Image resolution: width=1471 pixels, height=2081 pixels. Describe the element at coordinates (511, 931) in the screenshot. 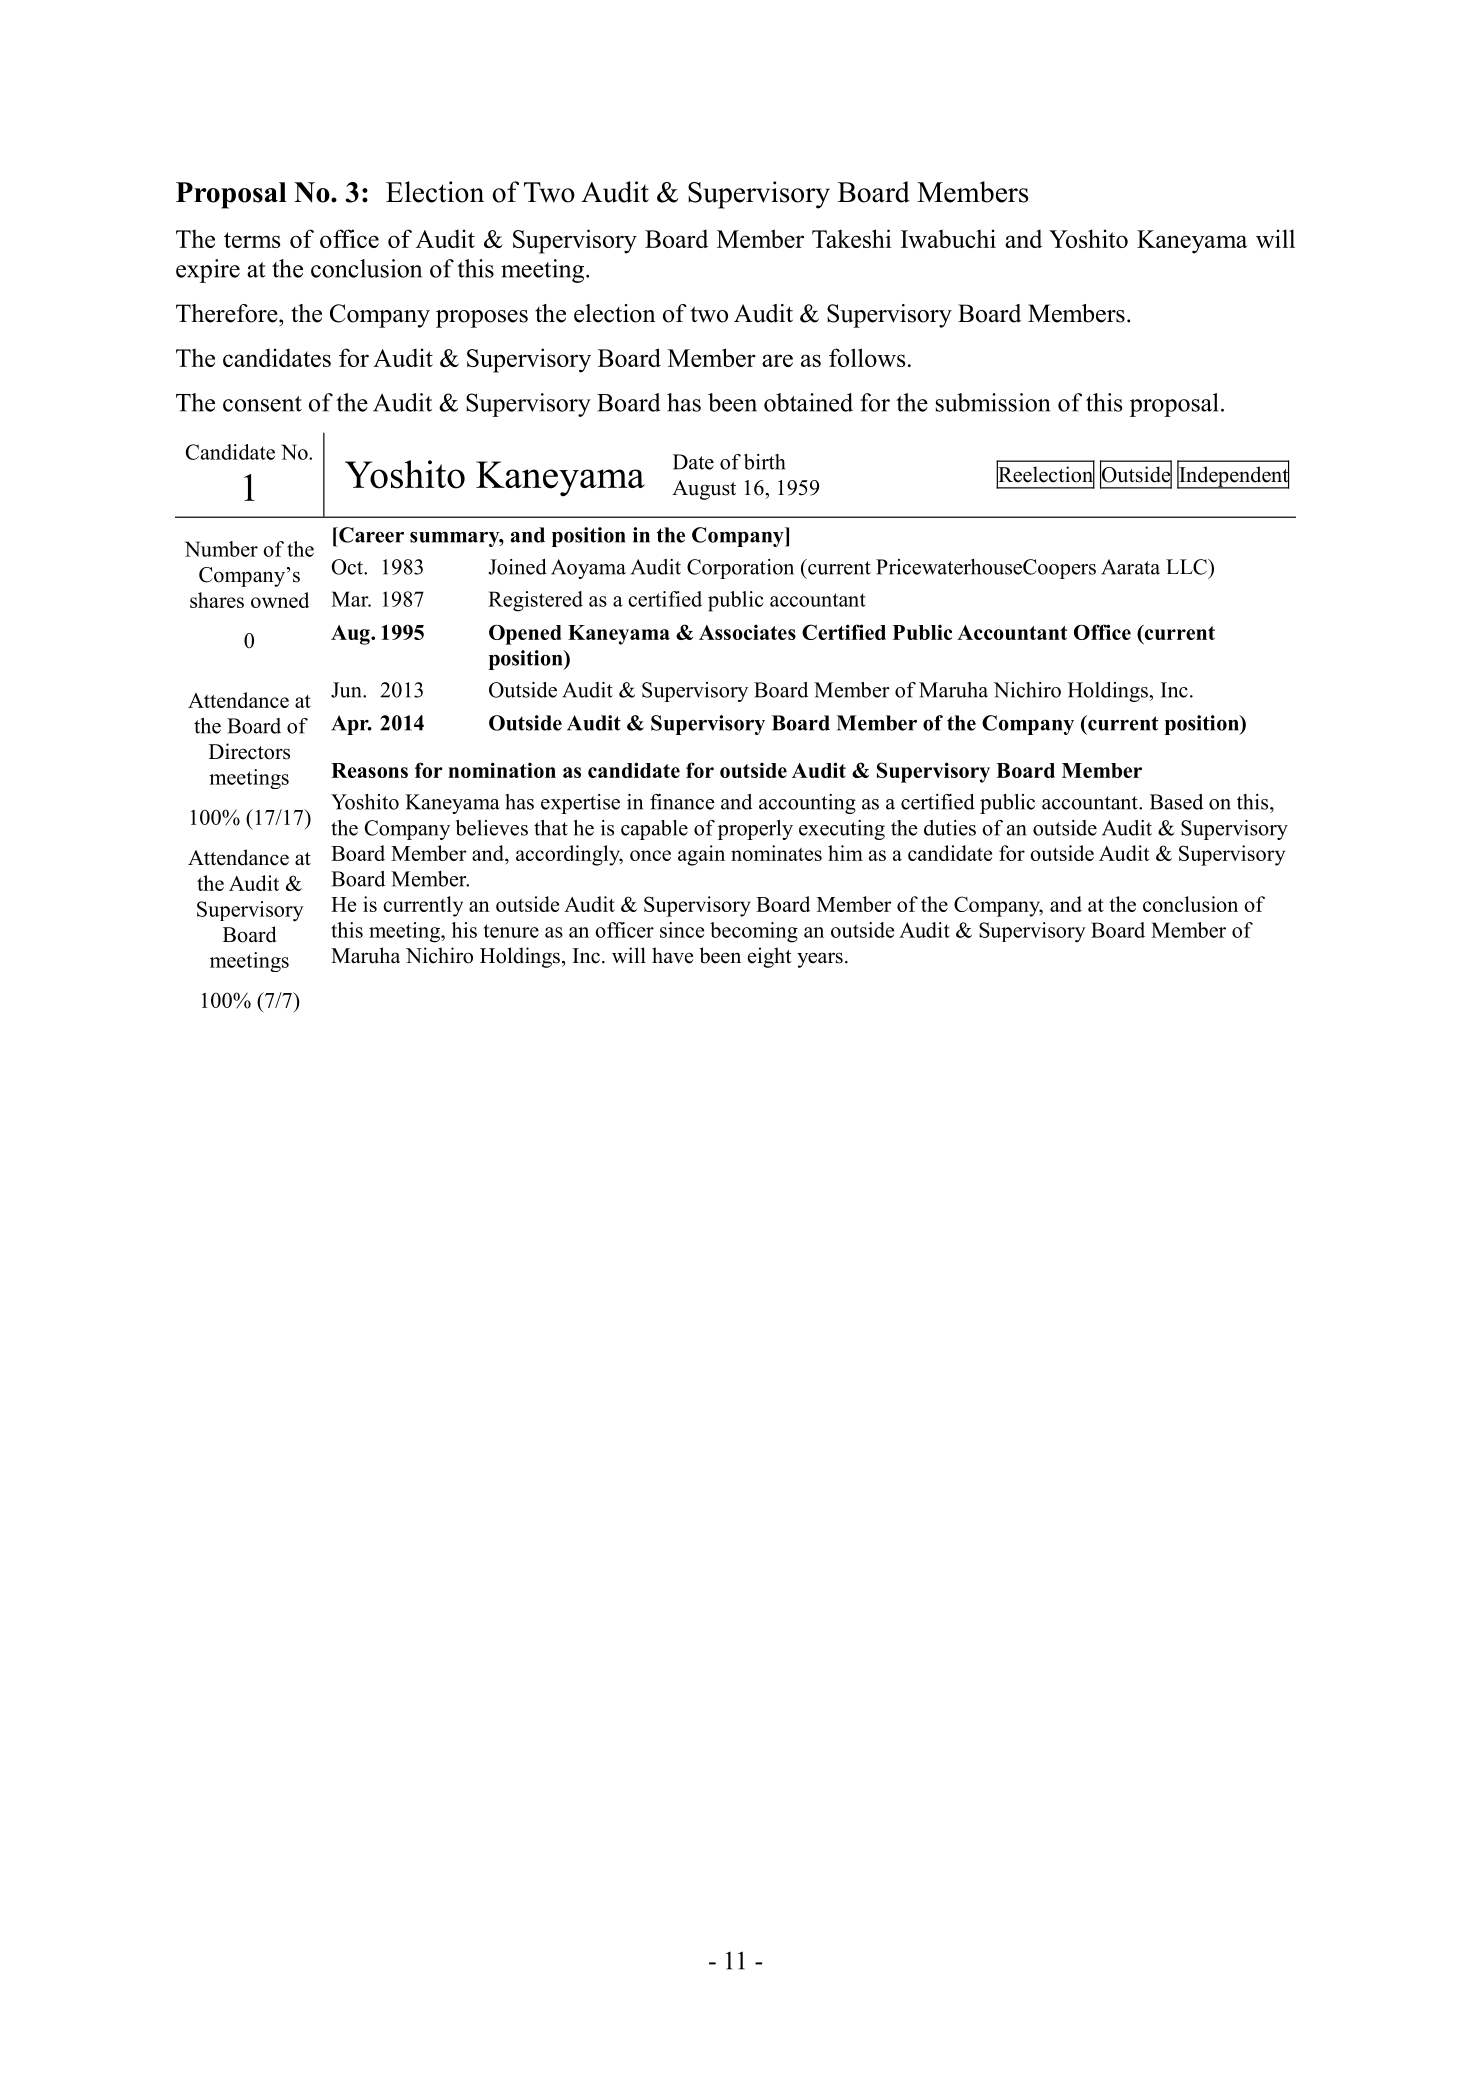

I see `tenure` at that location.
